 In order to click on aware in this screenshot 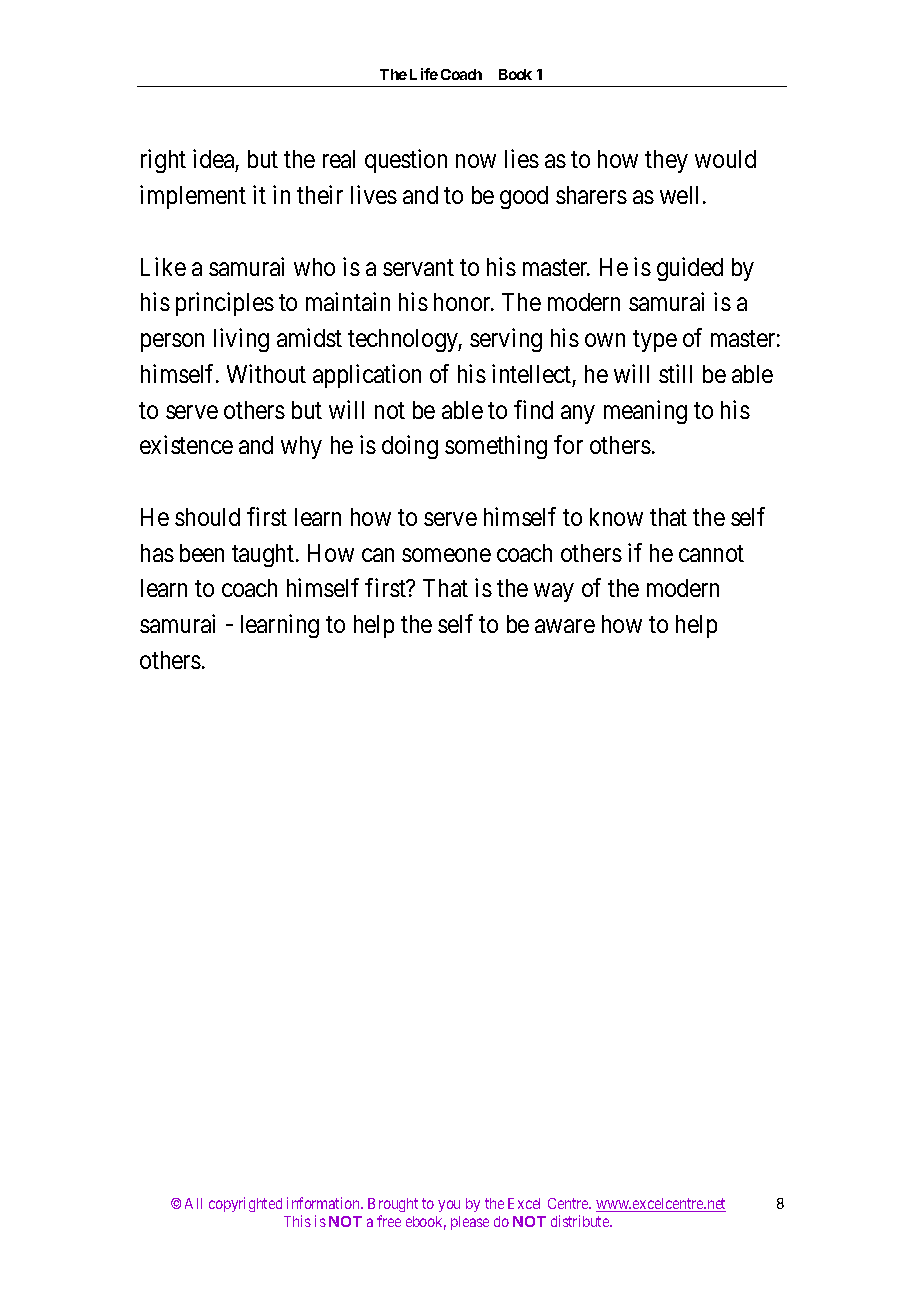, I will do `click(565, 626)`.
